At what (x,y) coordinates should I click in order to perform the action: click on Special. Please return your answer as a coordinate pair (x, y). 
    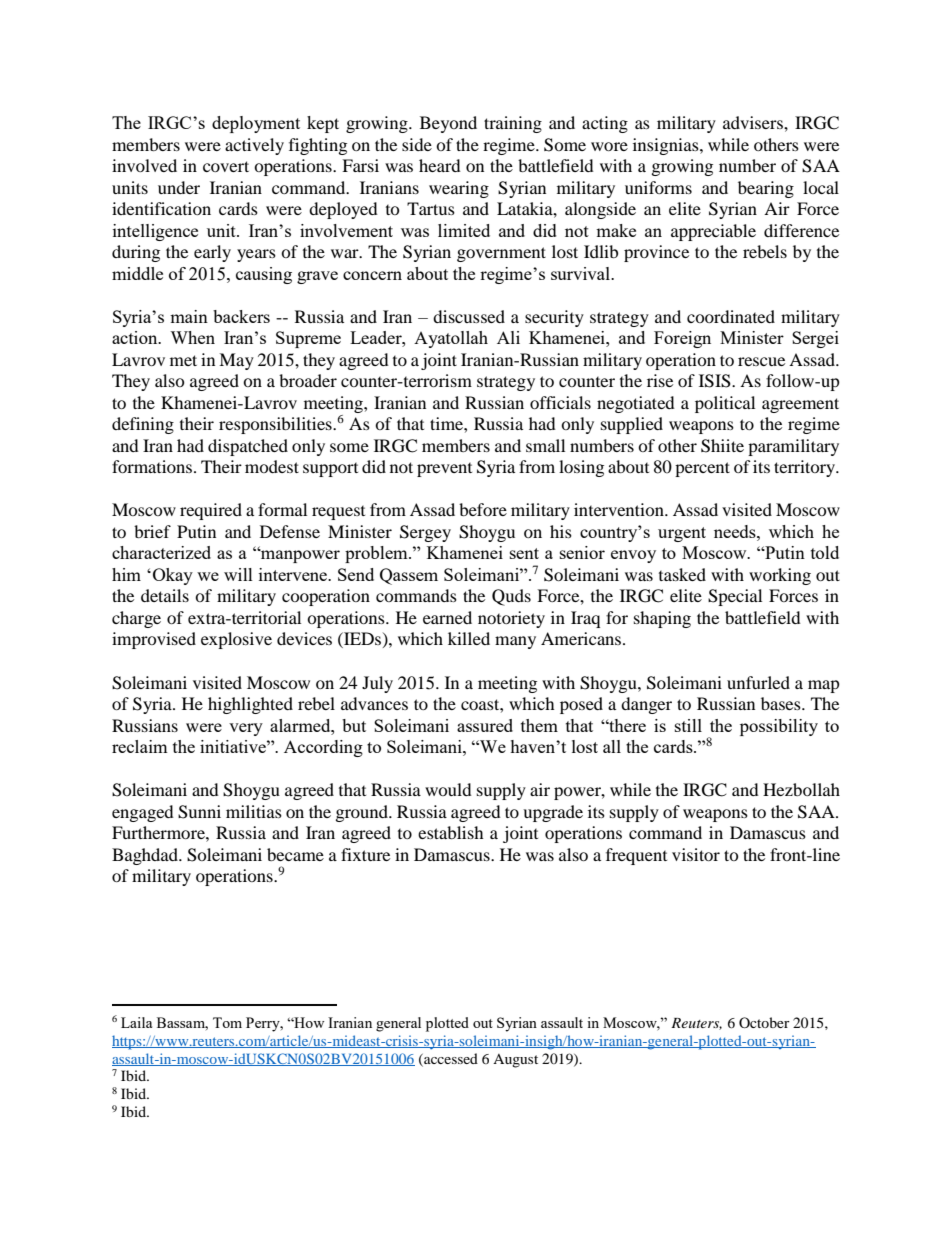
    Looking at the image, I should click on (735, 597).
